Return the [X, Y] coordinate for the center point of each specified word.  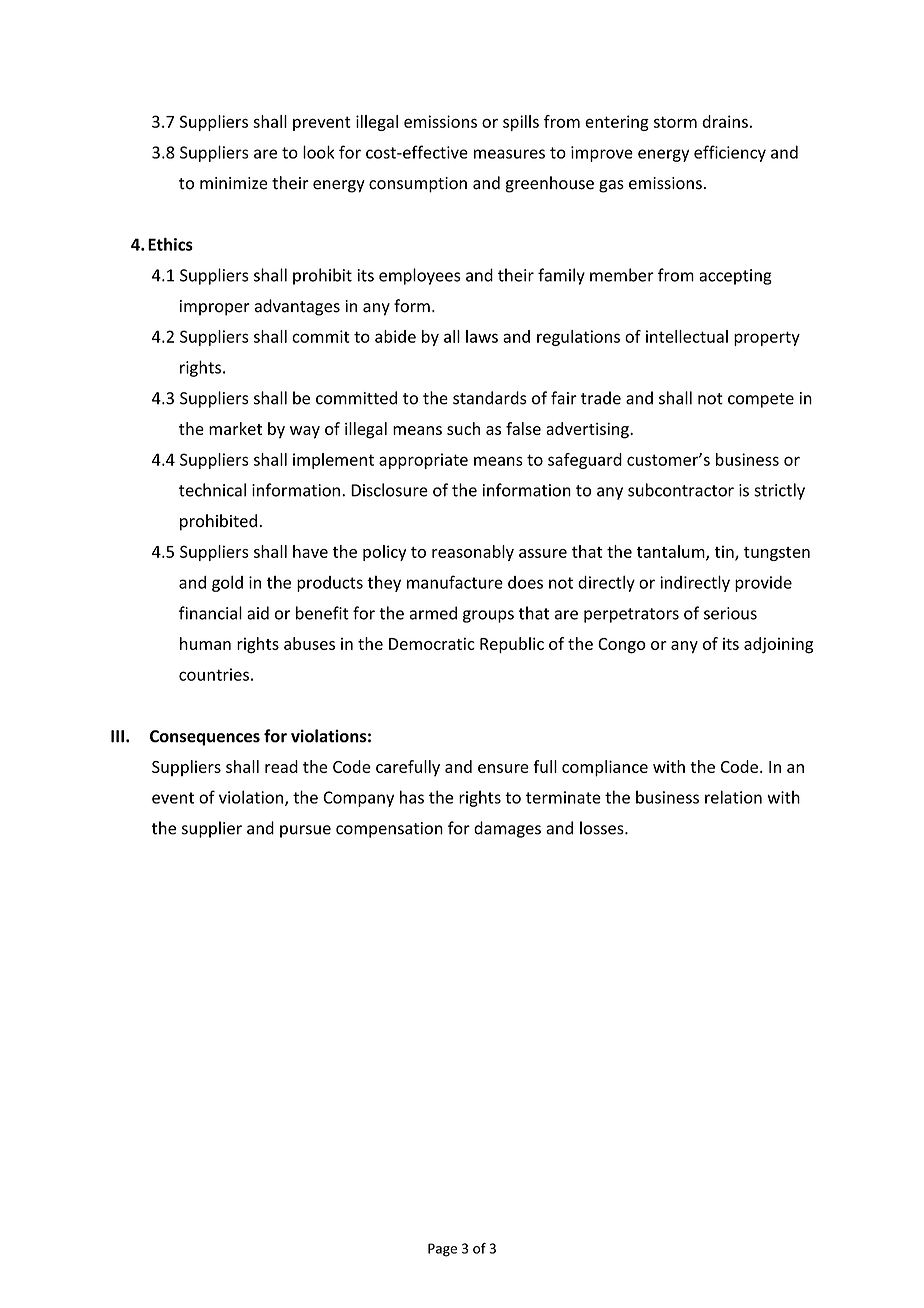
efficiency [730, 153]
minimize [234, 183]
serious [730, 613]
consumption [418, 185]
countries [214, 674]
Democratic [432, 643]
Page [442, 1250]
